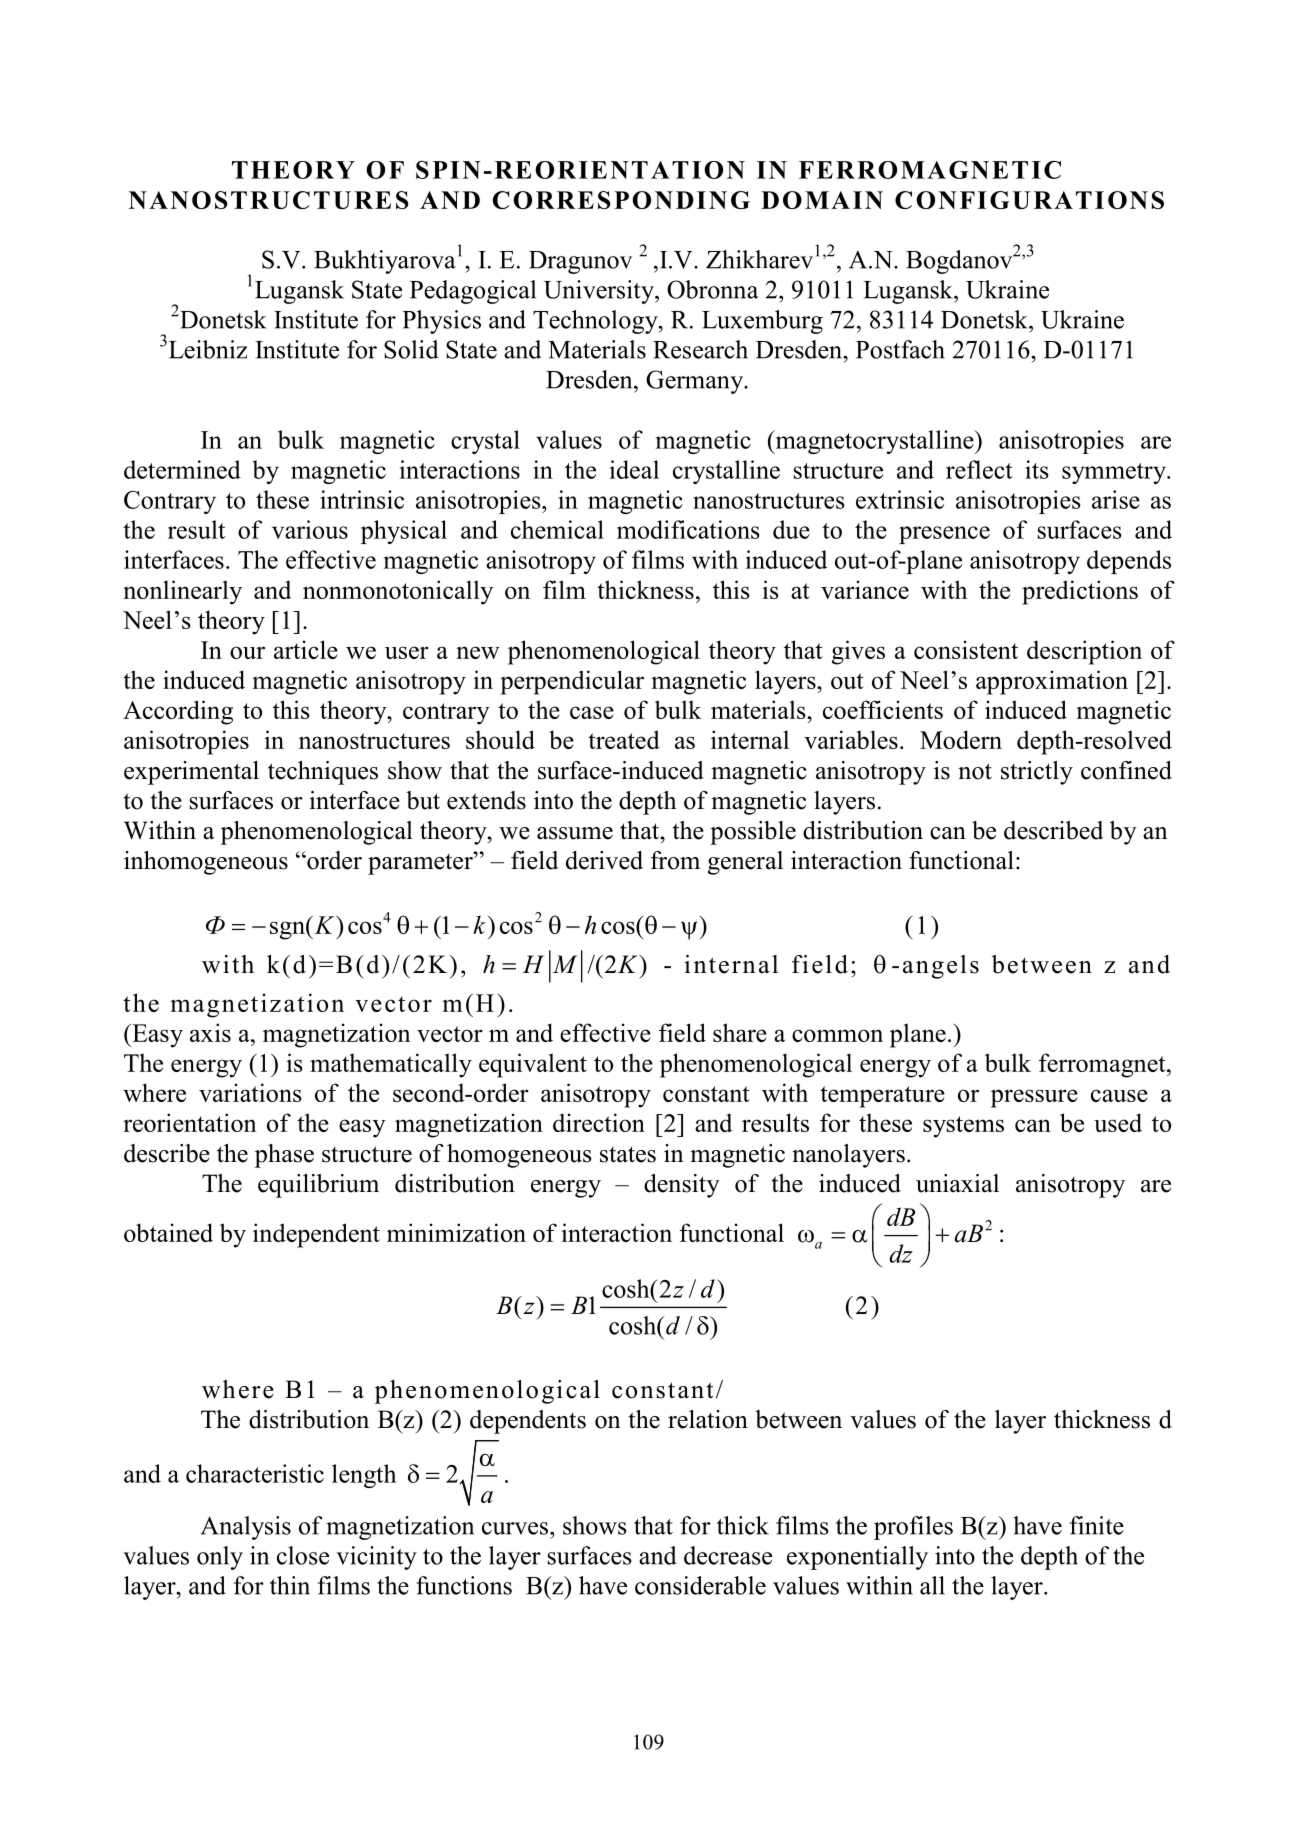 This screenshot has height=1833, width=1295. What do you see at coordinates (323, 773) in the screenshot?
I see `techniques` at bounding box center [323, 773].
